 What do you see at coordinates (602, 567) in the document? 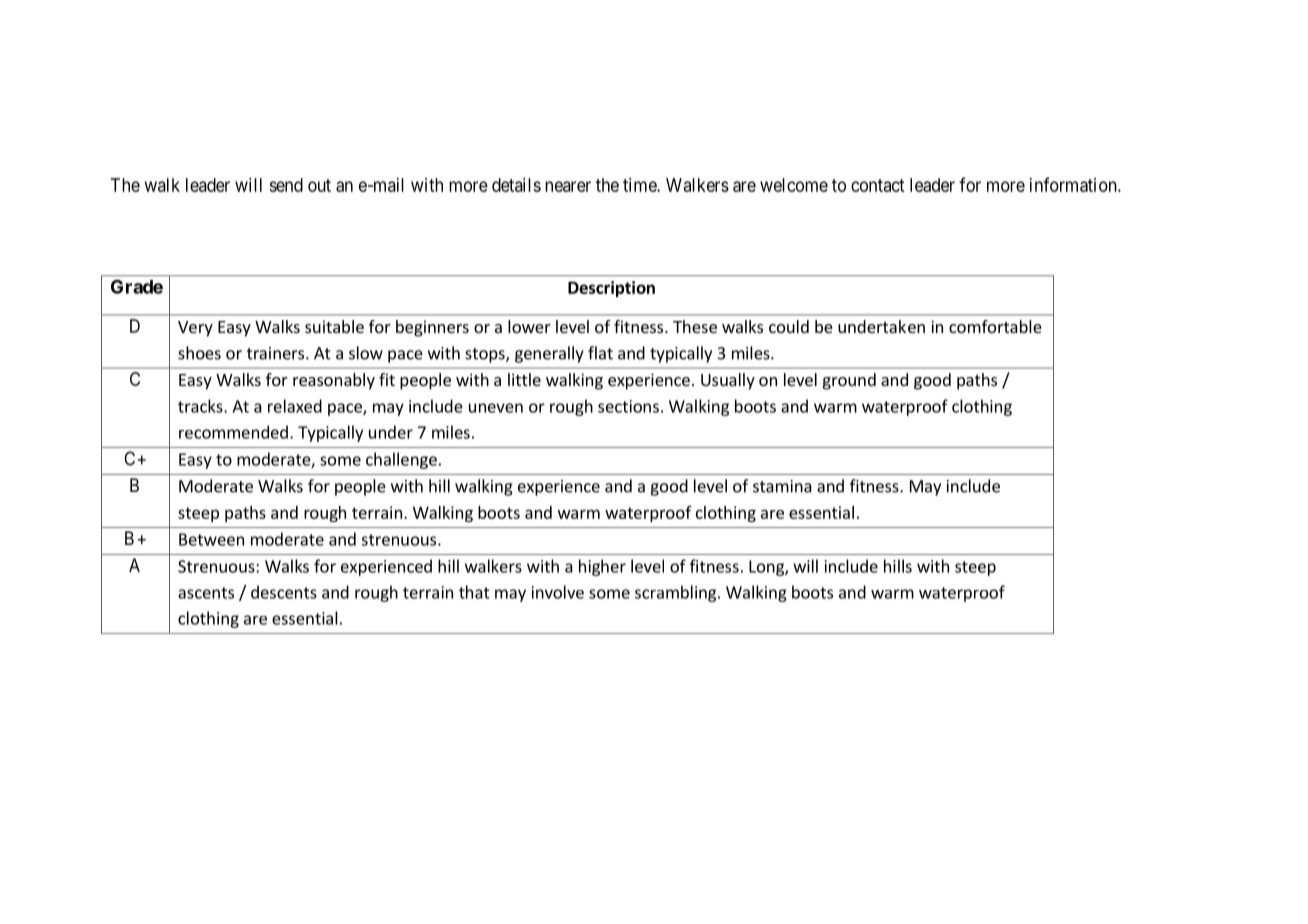
I see `higher` at bounding box center [602, 567].
